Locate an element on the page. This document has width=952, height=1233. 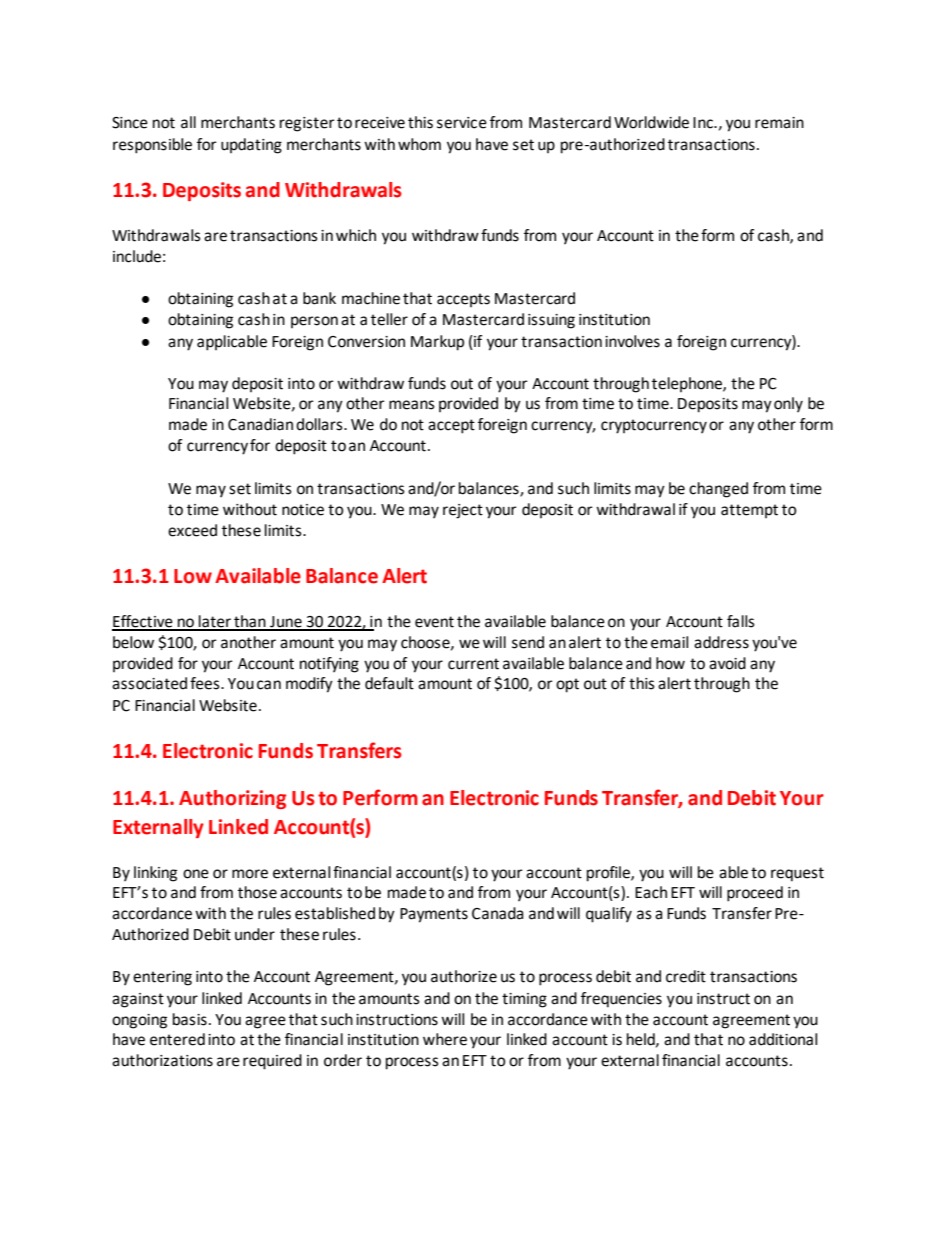
where is located at coordinates (445, 1039).
